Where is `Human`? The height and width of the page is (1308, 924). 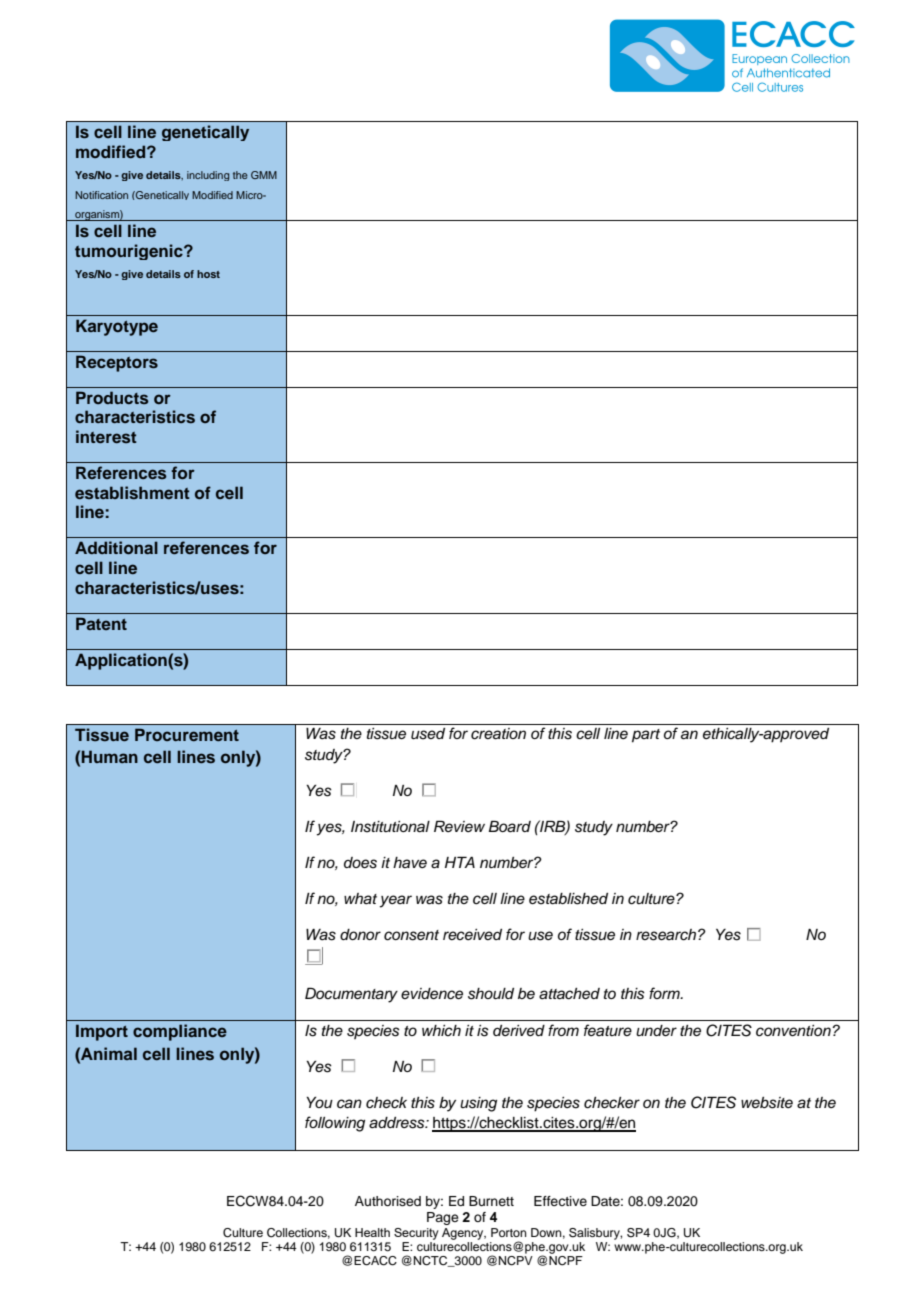 Human is located at coordinates (110, 756).
